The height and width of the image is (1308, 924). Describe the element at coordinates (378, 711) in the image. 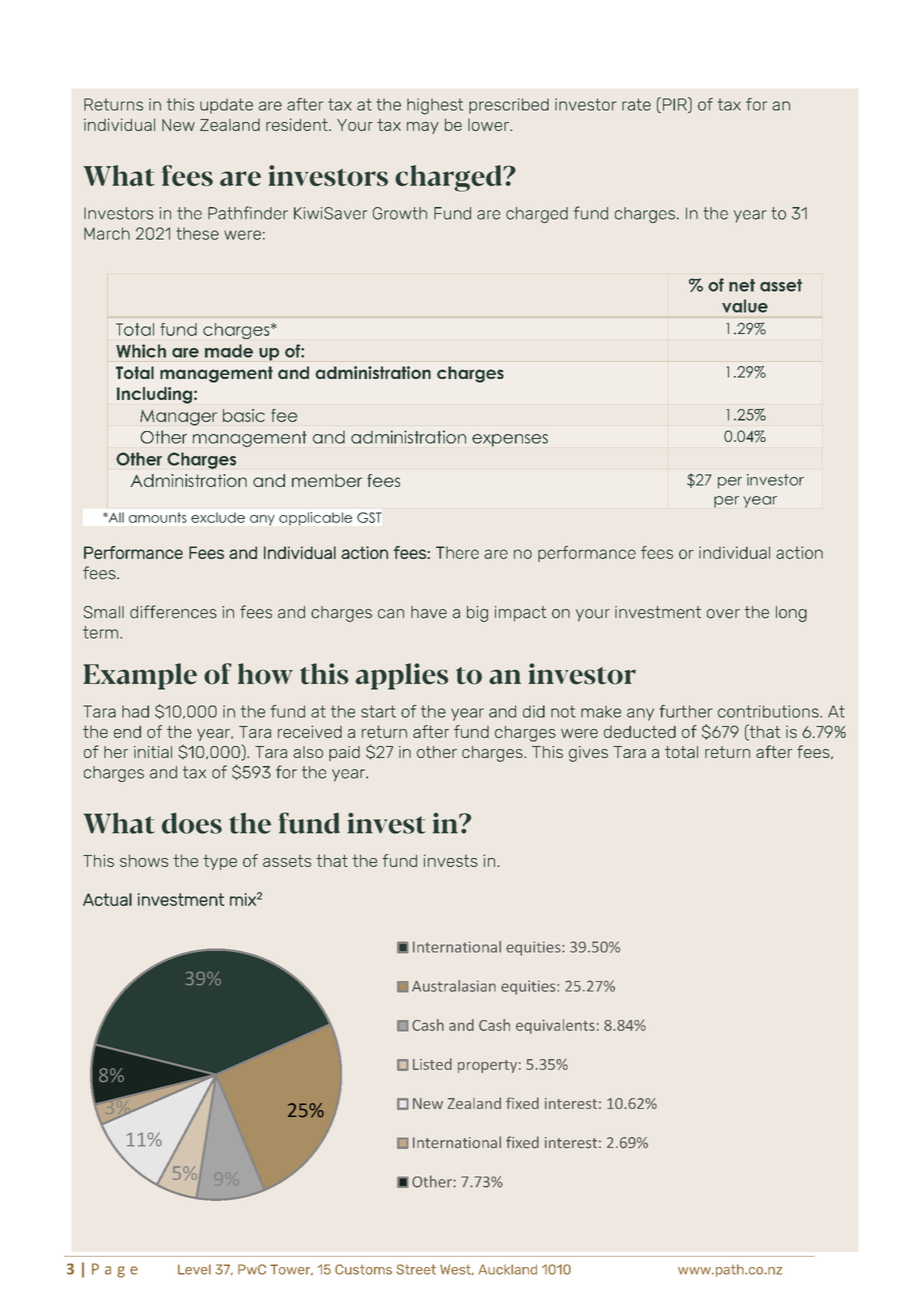

I see `start` at that location.
